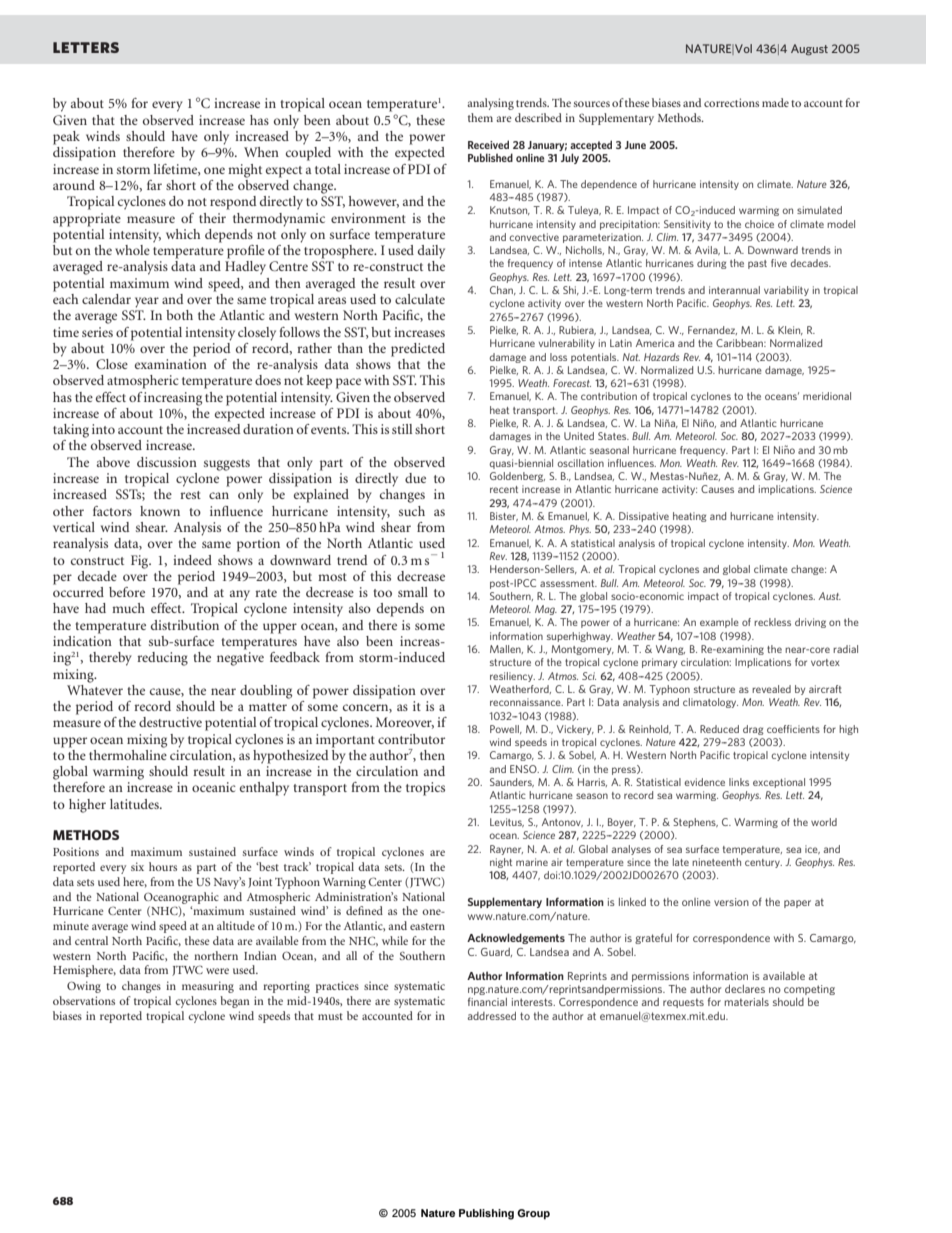  Describe the element at coordinates (772, 622) in the page. I see `reckless` at that location.
